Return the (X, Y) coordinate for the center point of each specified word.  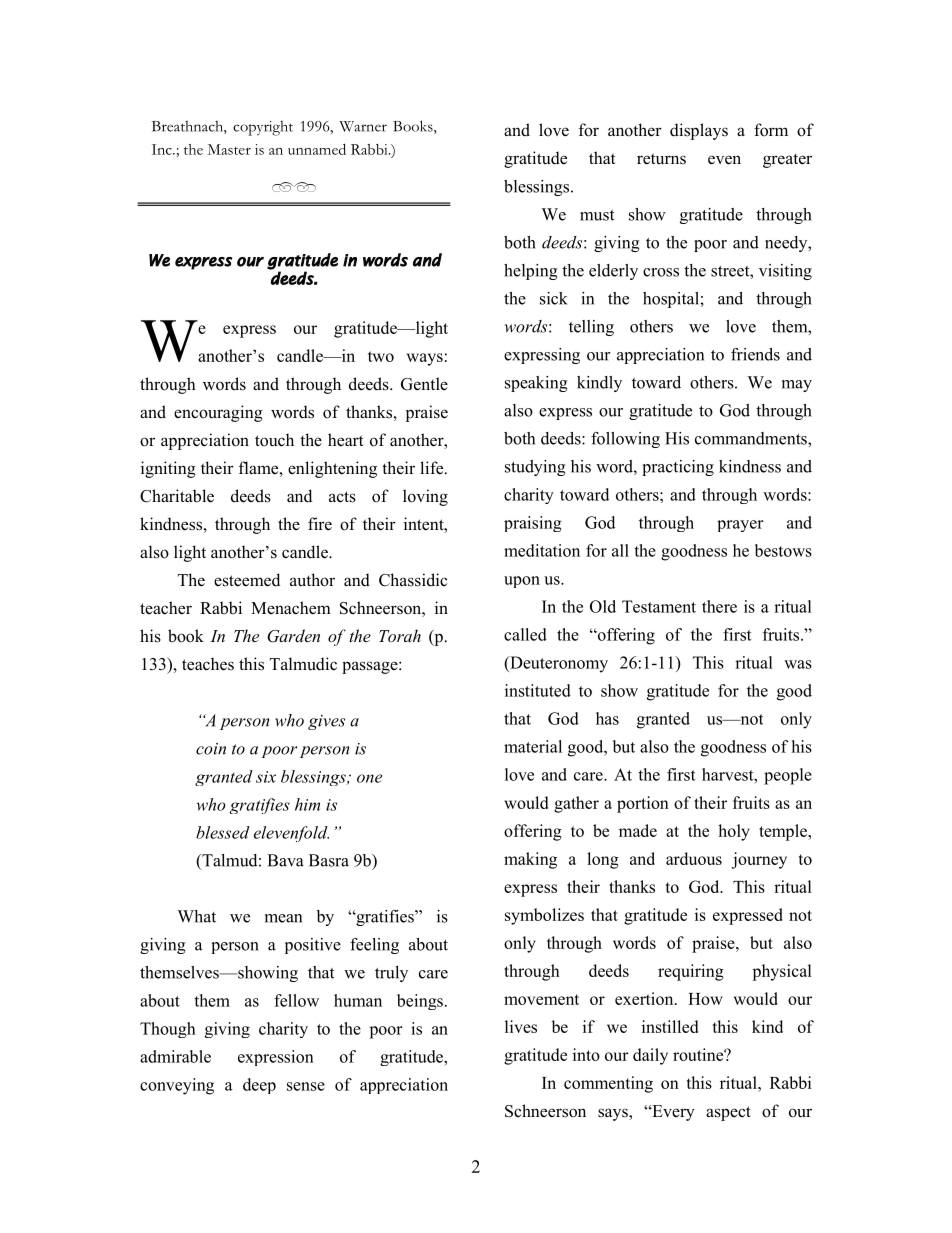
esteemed (247, 580)
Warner (363, 126)
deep (259, 1086)
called (525, 634)
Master (229, 149)
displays (699, 131)
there (719, 606)
